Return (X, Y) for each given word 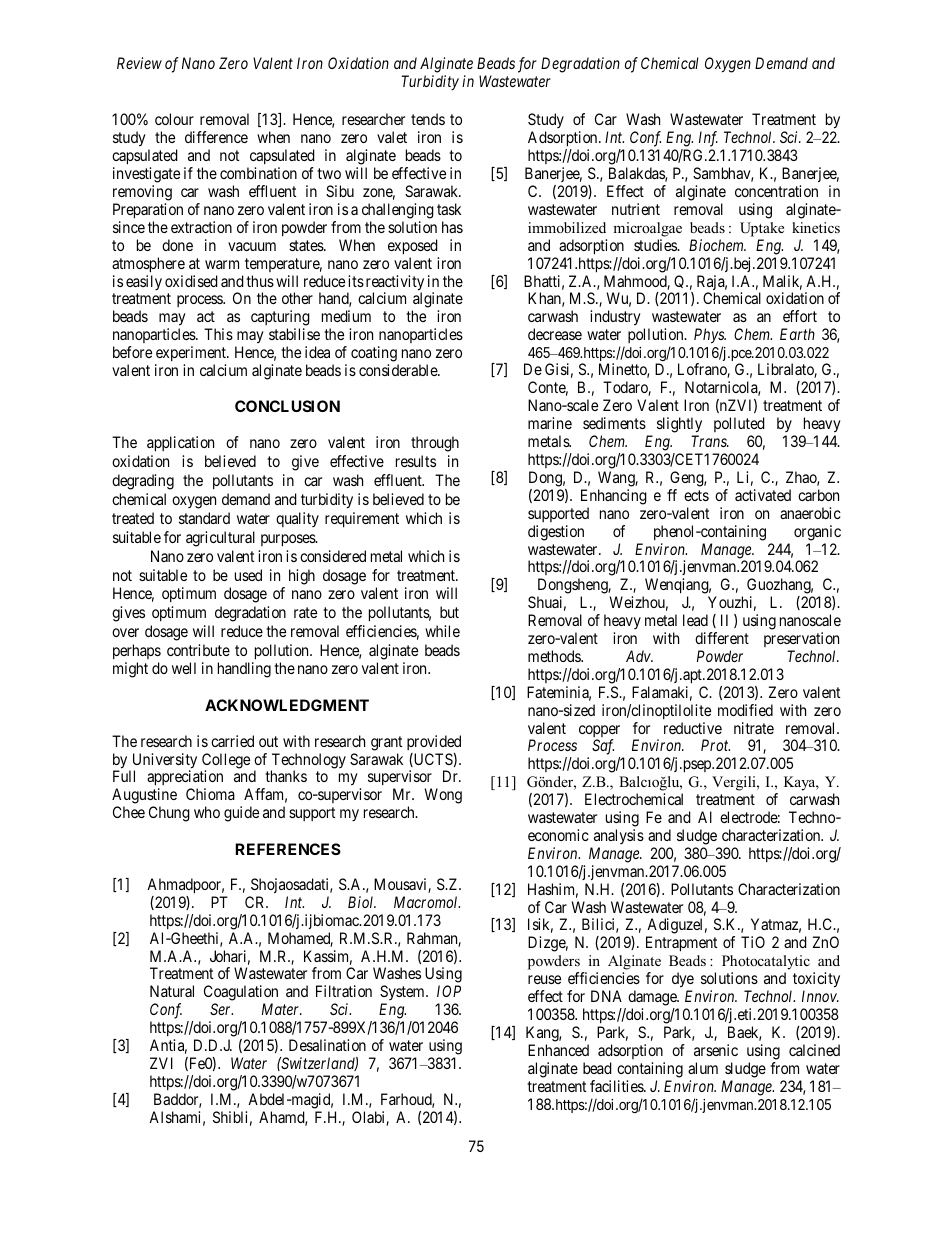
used (248, 575)
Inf (707, 140)
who (207, 812)
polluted (739, 424)
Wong (443, 796)
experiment (192, 355)
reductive (693, 728)
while (442, 631)
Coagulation (241, 994)
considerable (399, 370)
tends (428, 119)
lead (695, 620)
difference (216, 137)
